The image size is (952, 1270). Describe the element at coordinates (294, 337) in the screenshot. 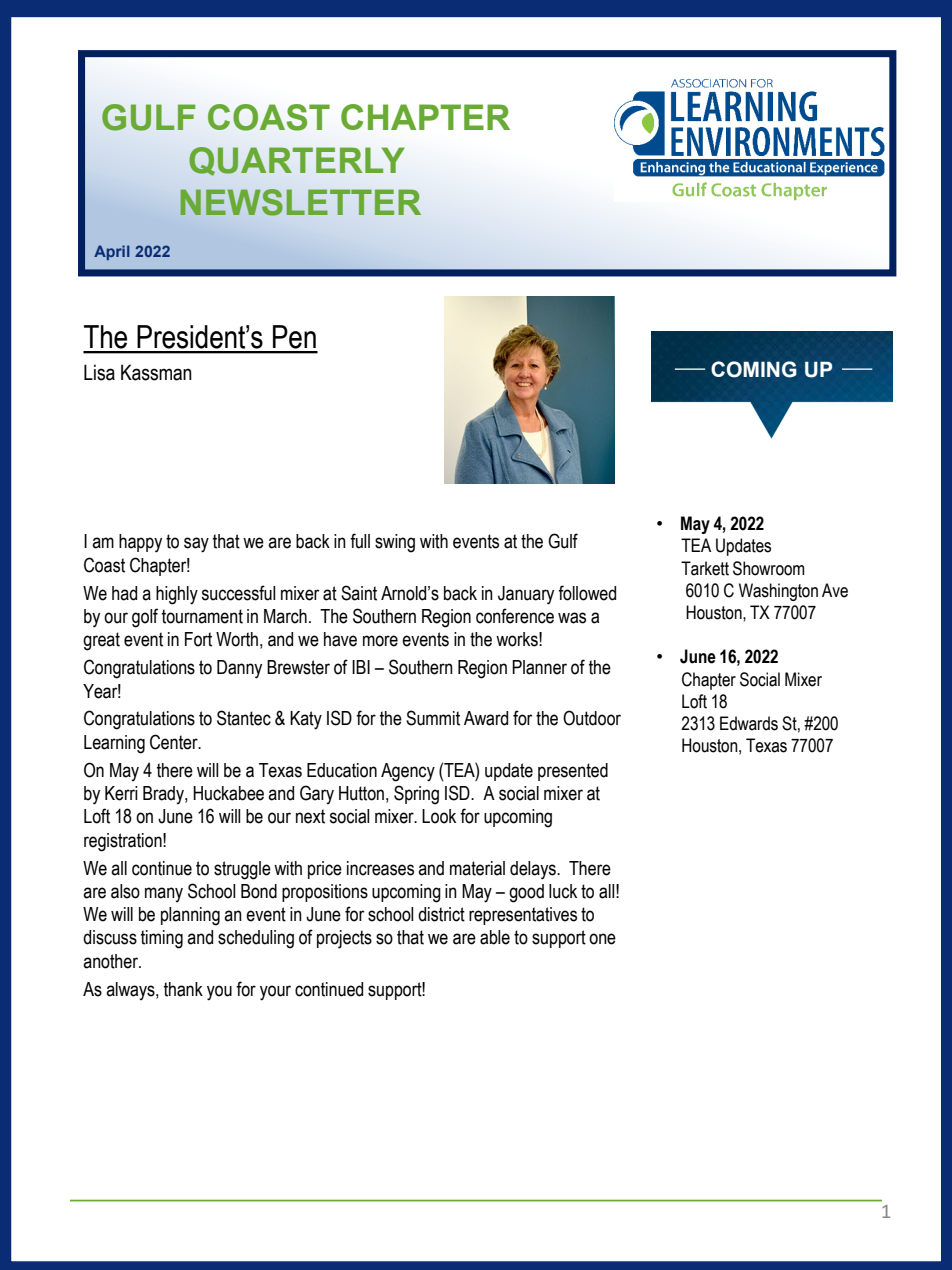

I see `Pen` at that location.
